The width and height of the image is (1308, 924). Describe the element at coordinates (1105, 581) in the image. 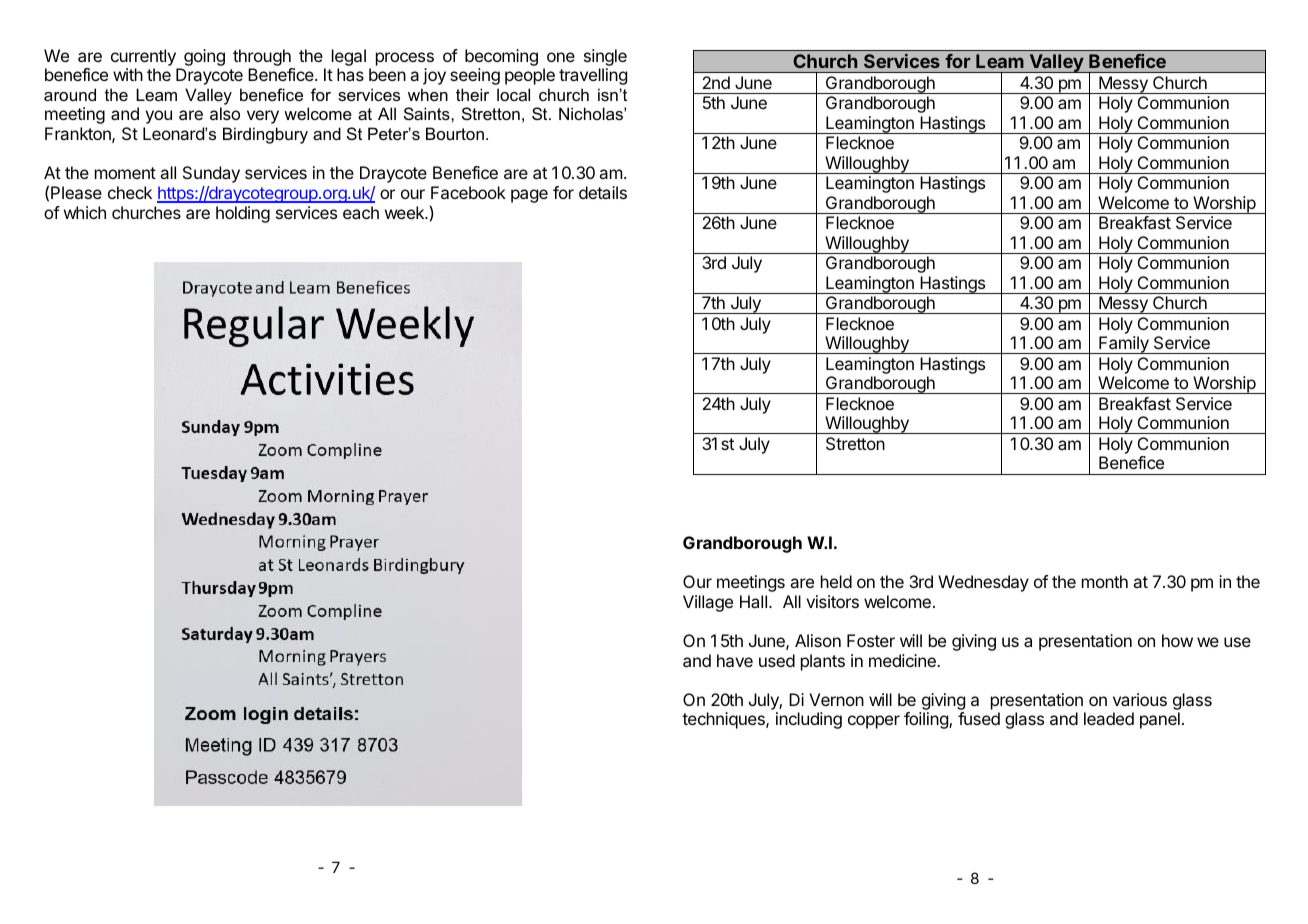

I see `month` at that location.
